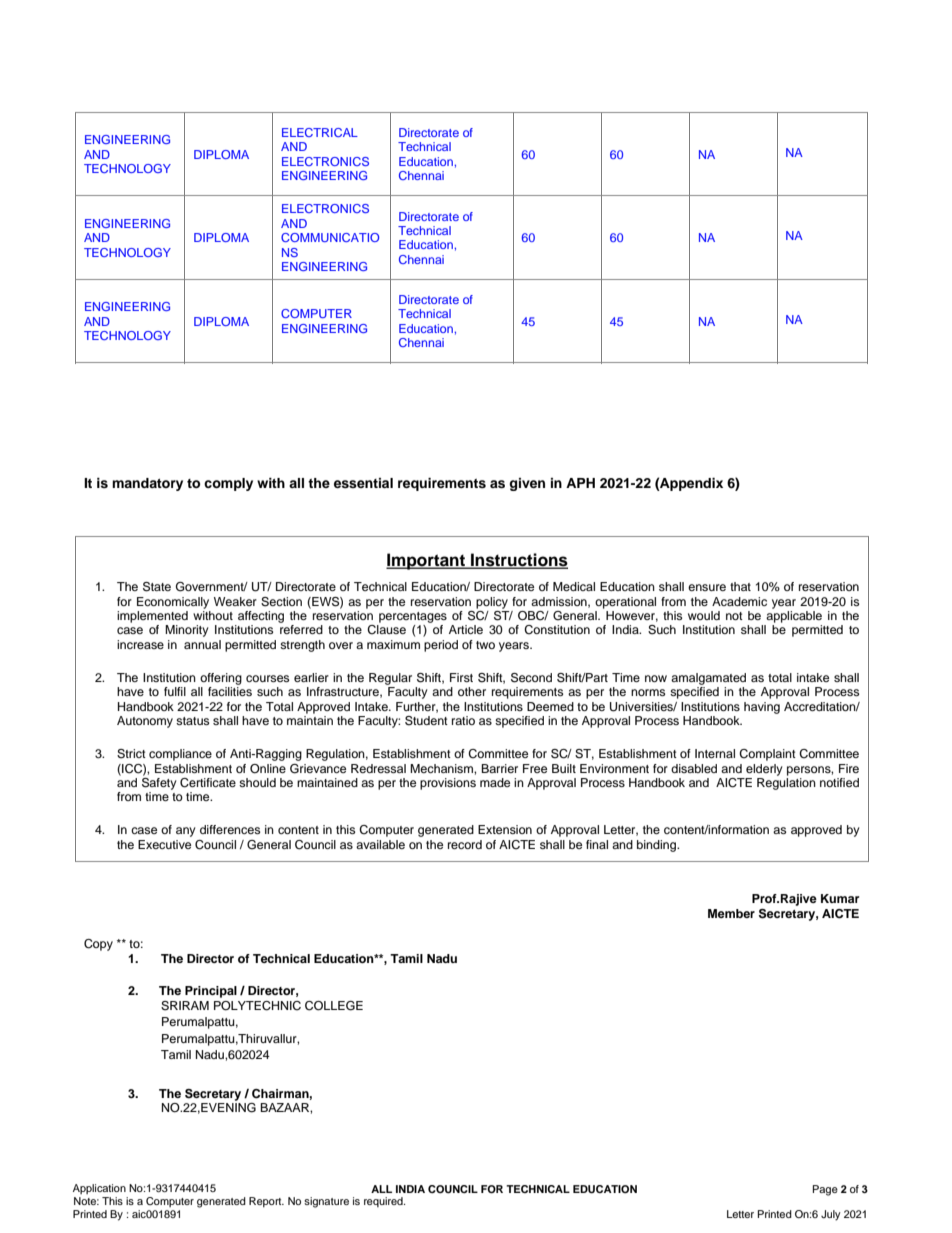 The height and width of the image is (1233, 952). What do you see at coordinates (731, 913) in the image?
I see `Member` at bounding box center [731, 913].
